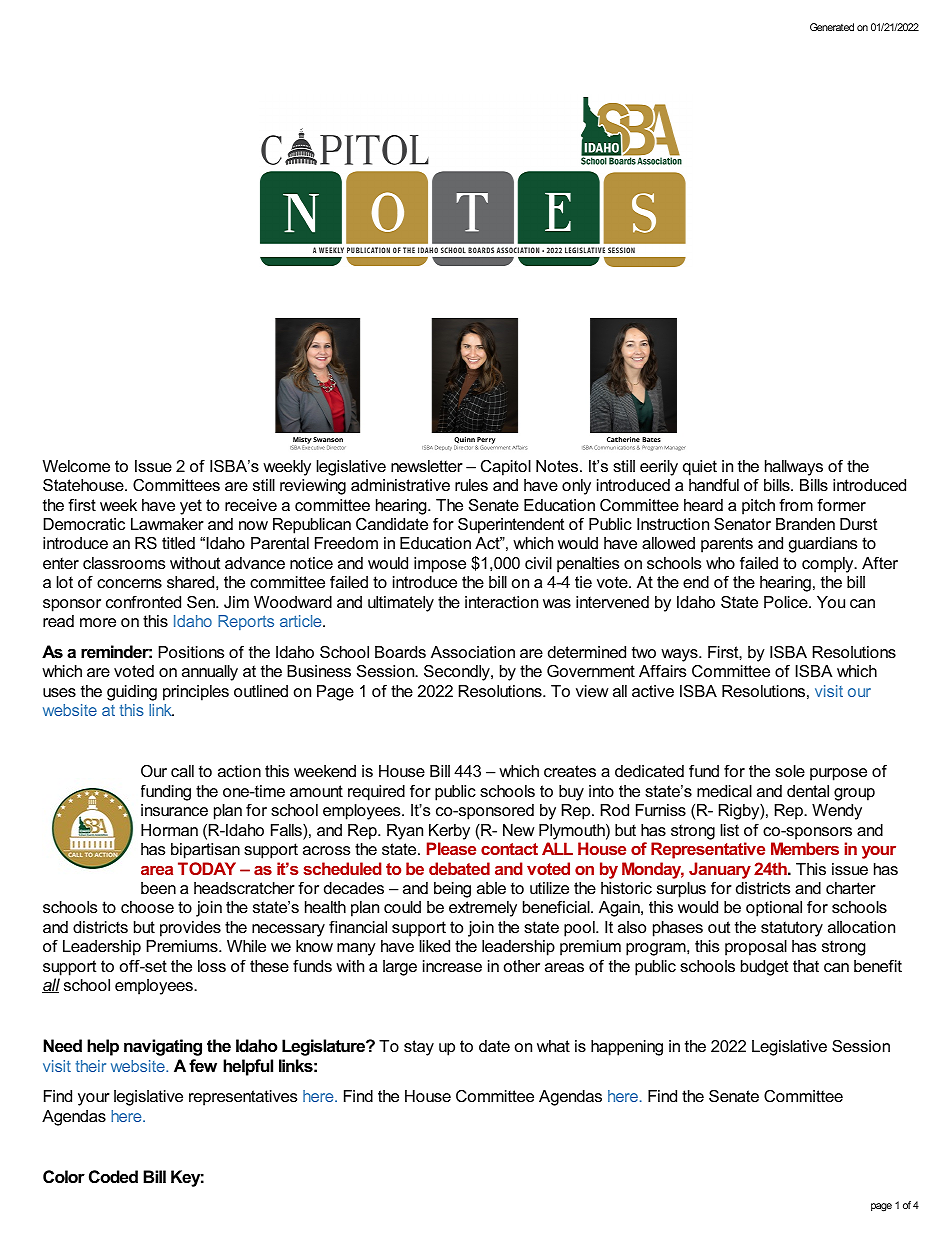  I want to click on happening, so click(627, 1048).
